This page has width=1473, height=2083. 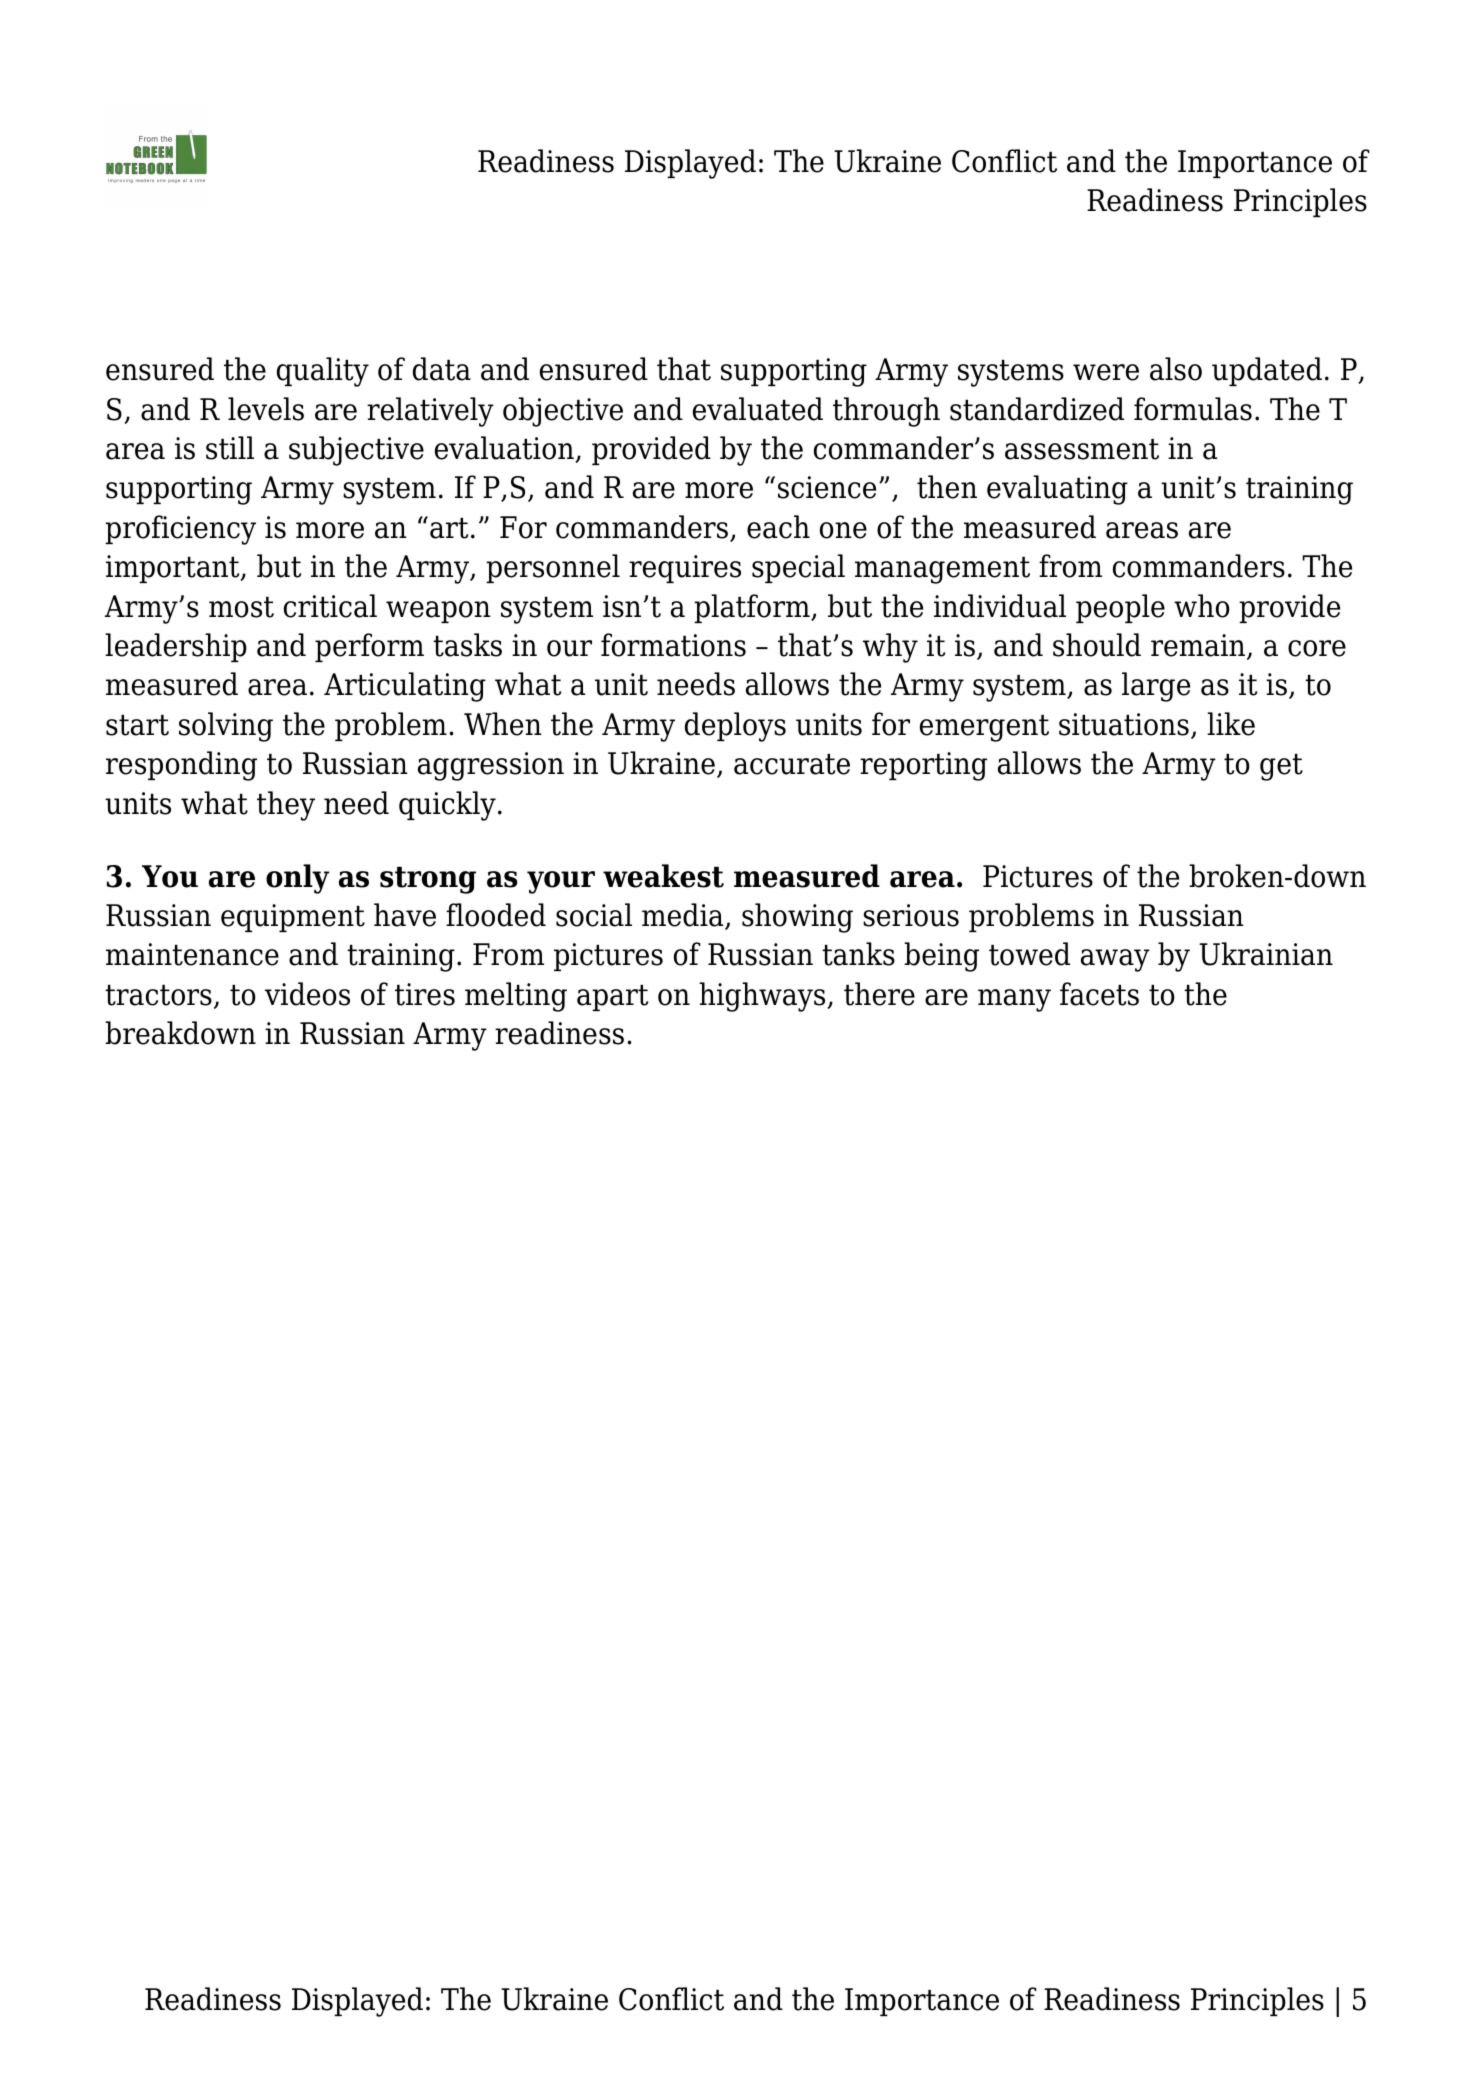 What do you see at coordinates (323, 372) in the page?
I see `quality` at bounding box center [323, 372].
